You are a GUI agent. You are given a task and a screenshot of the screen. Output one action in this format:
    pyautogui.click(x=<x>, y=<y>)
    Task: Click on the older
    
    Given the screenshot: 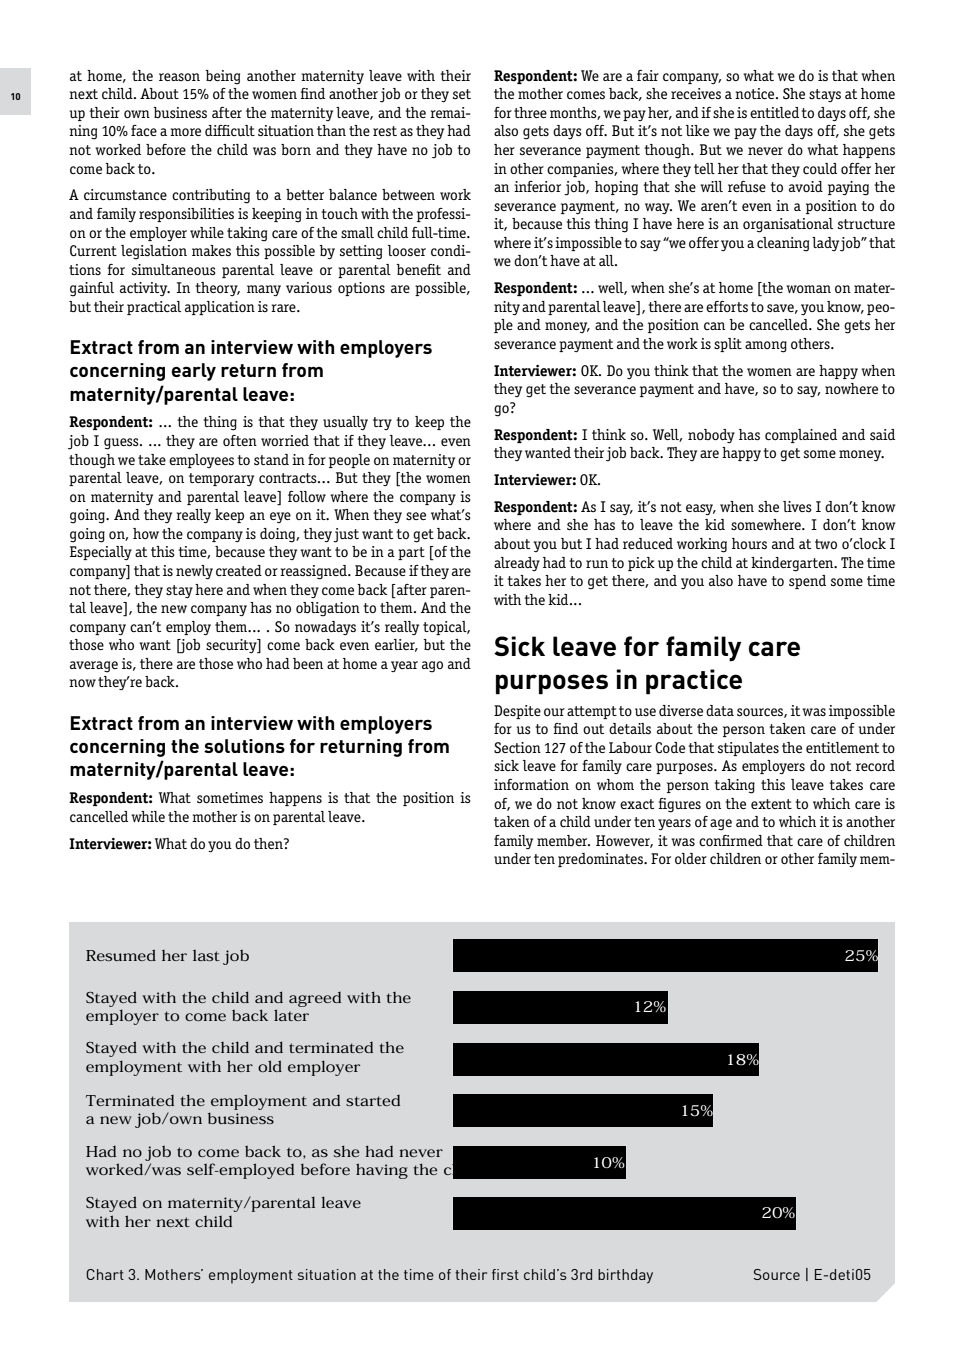 What is the action you would take?
    pyautogui.click(x=691, y=858)
